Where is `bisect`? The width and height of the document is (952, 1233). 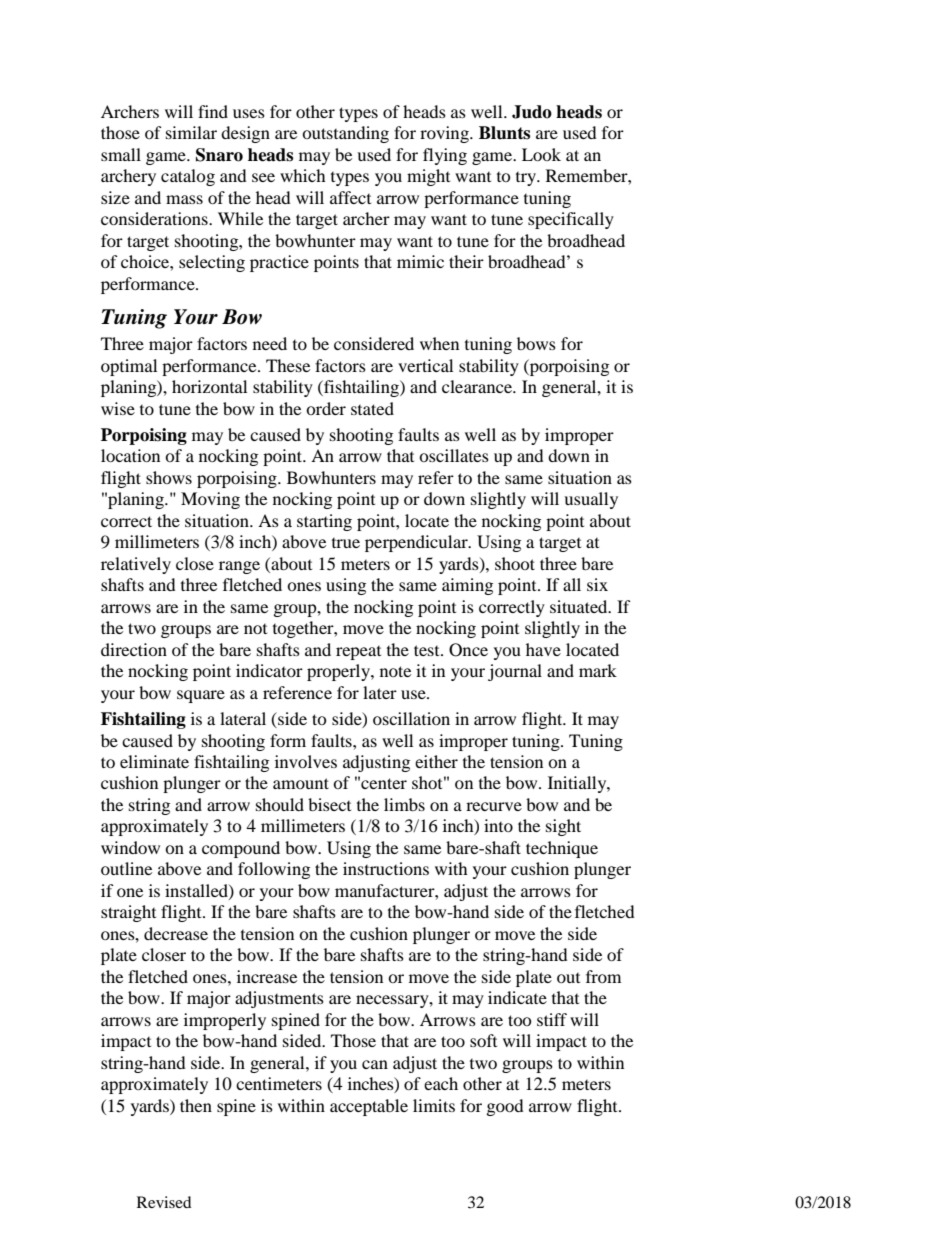 bisect is located at coordinates (329, 804).
